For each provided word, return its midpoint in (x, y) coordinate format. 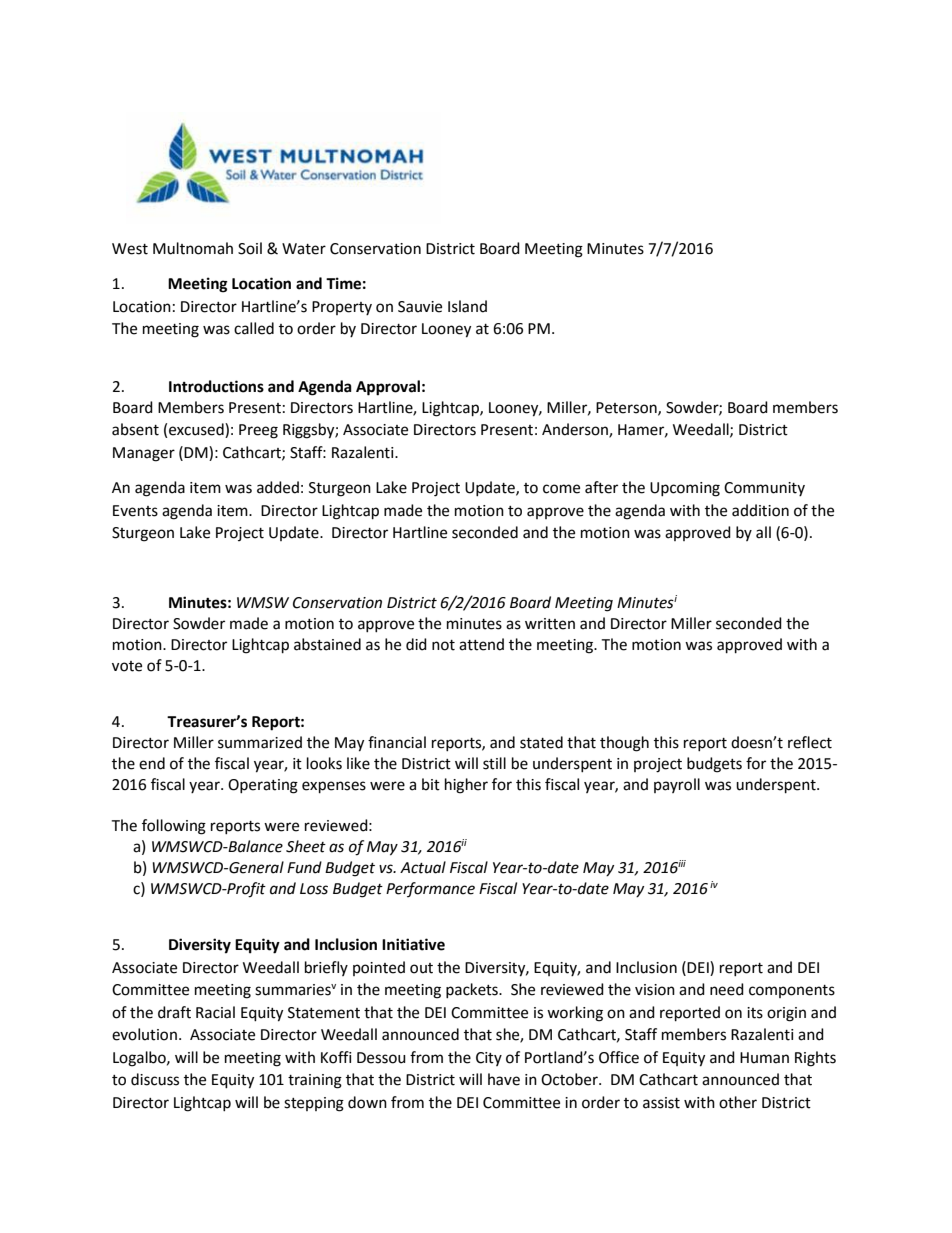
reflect (810, 742)
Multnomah (193, 248)
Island (467, 306)
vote (127, 666)
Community (764, 489)
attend (481, 644)
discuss (155, 1079)
